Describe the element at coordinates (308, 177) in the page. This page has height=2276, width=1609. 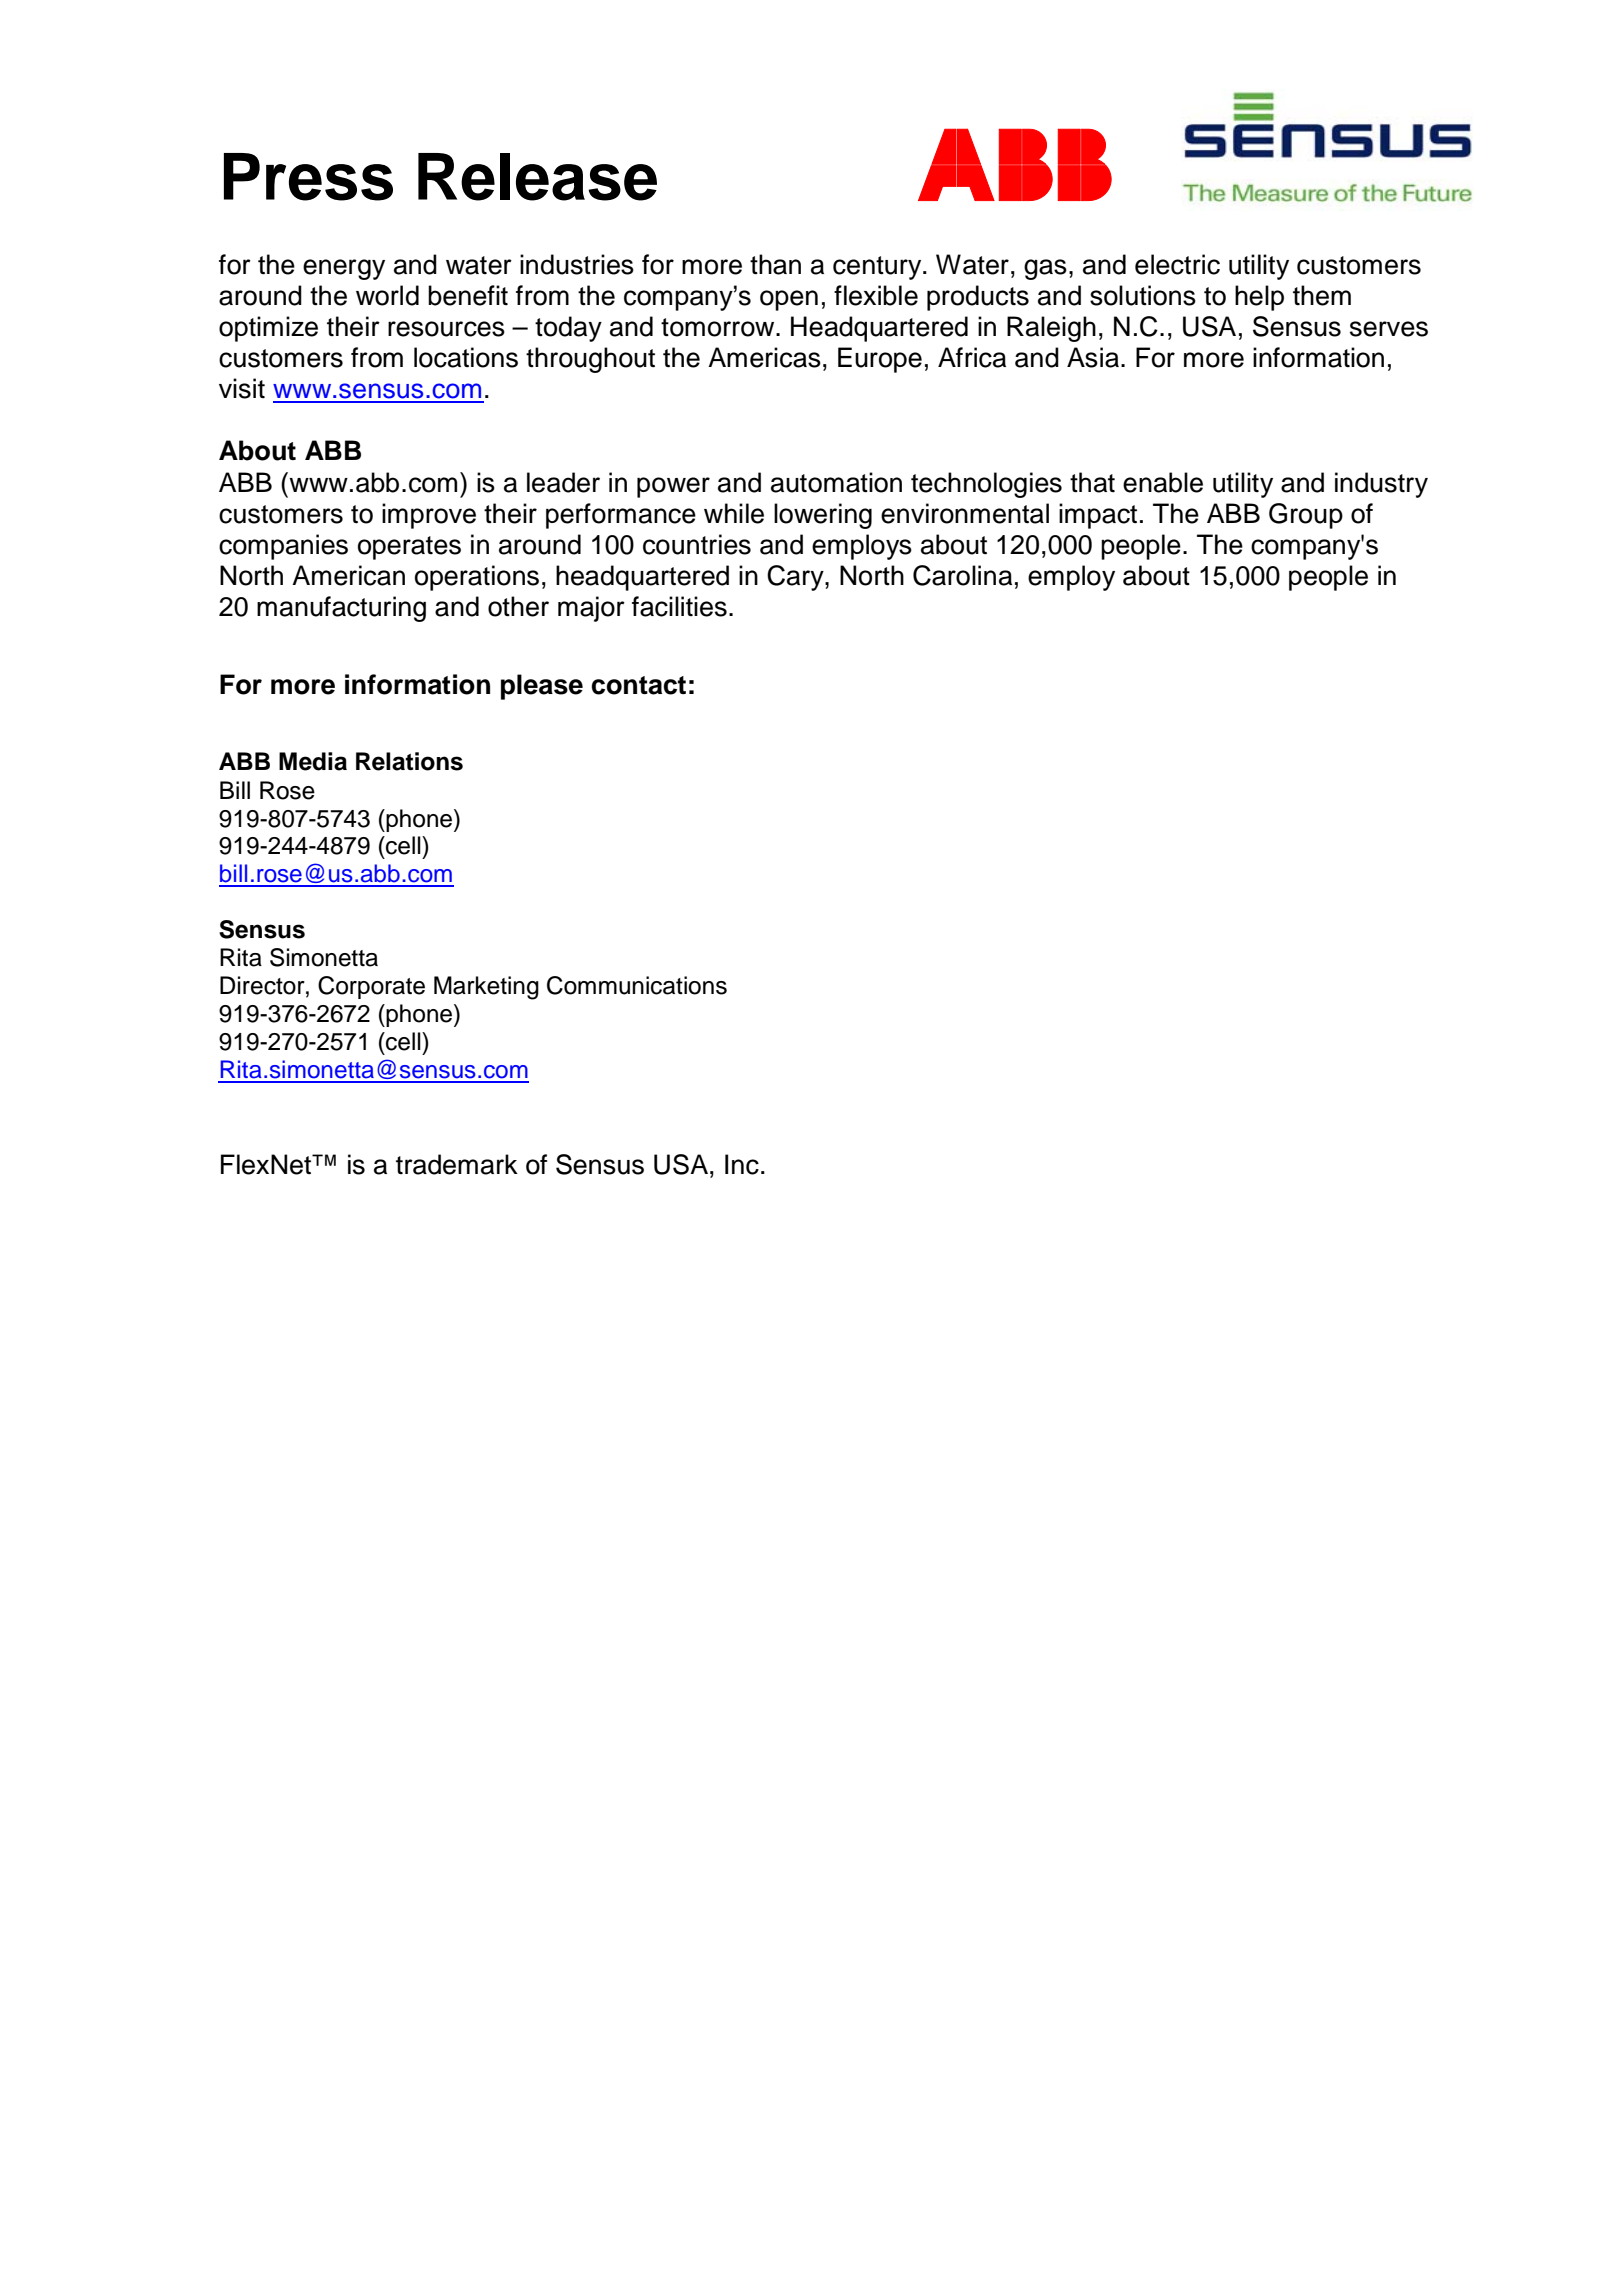
I see `Press` at that location.
